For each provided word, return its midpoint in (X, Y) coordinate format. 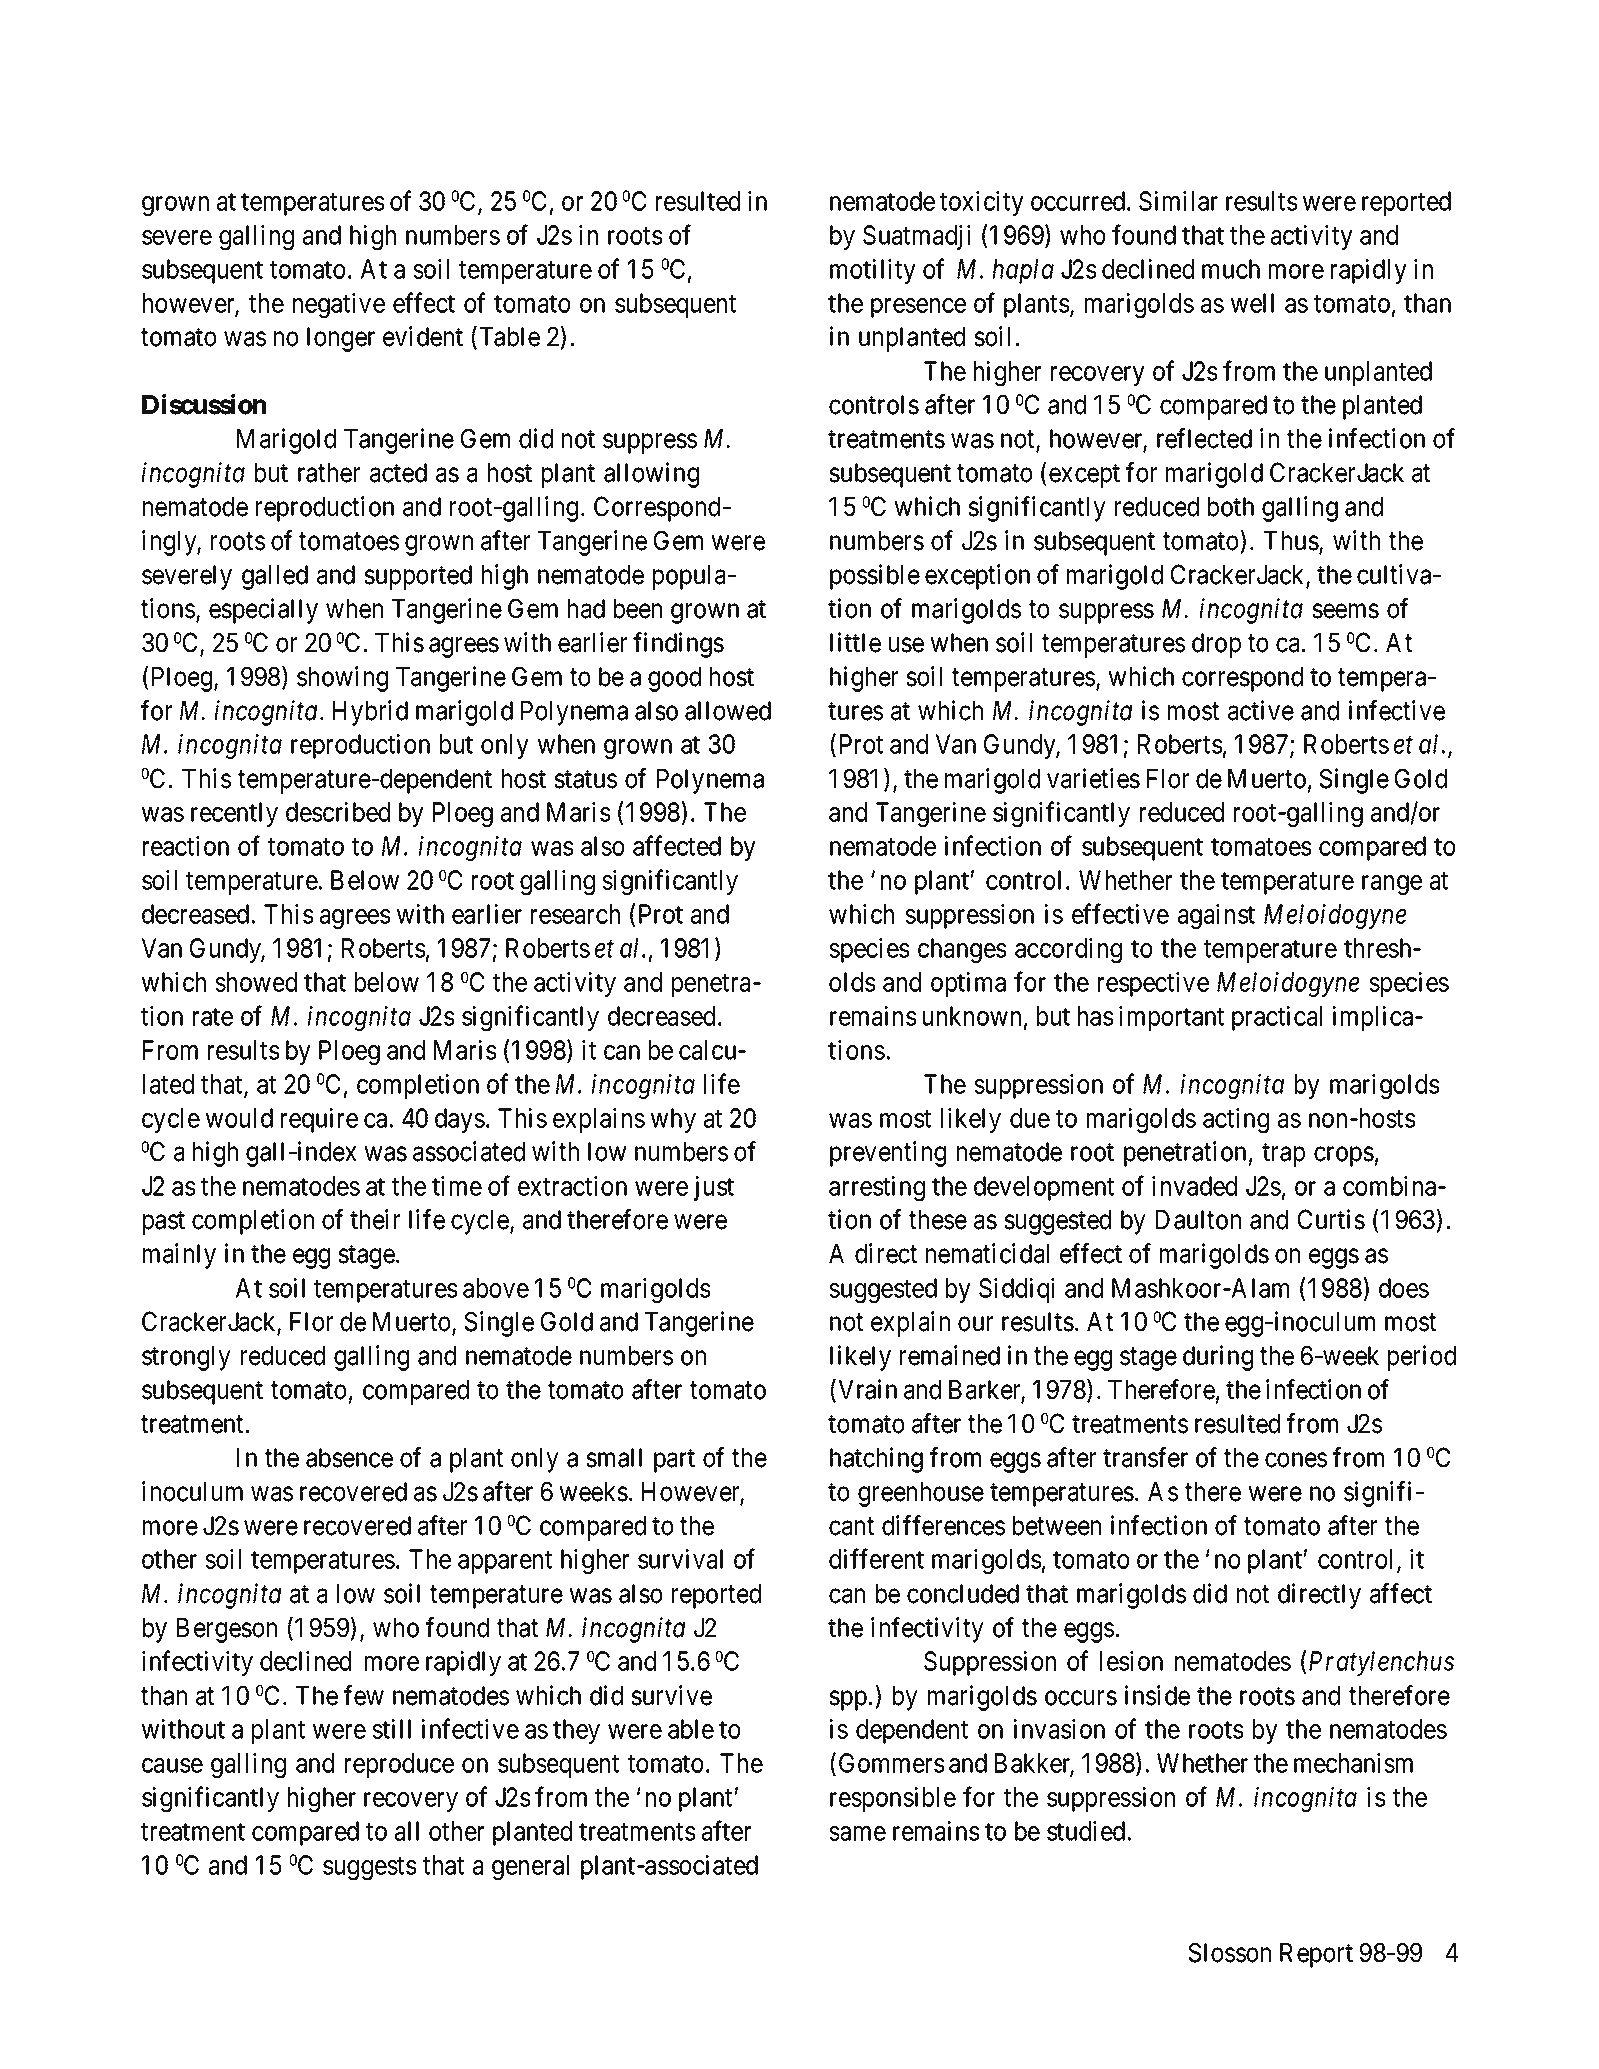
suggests (369, 1868)
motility (873, 271)
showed (256, 982)
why (673, 1120)
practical (1277, 1018)
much (1231, 269)
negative (339, 305)
